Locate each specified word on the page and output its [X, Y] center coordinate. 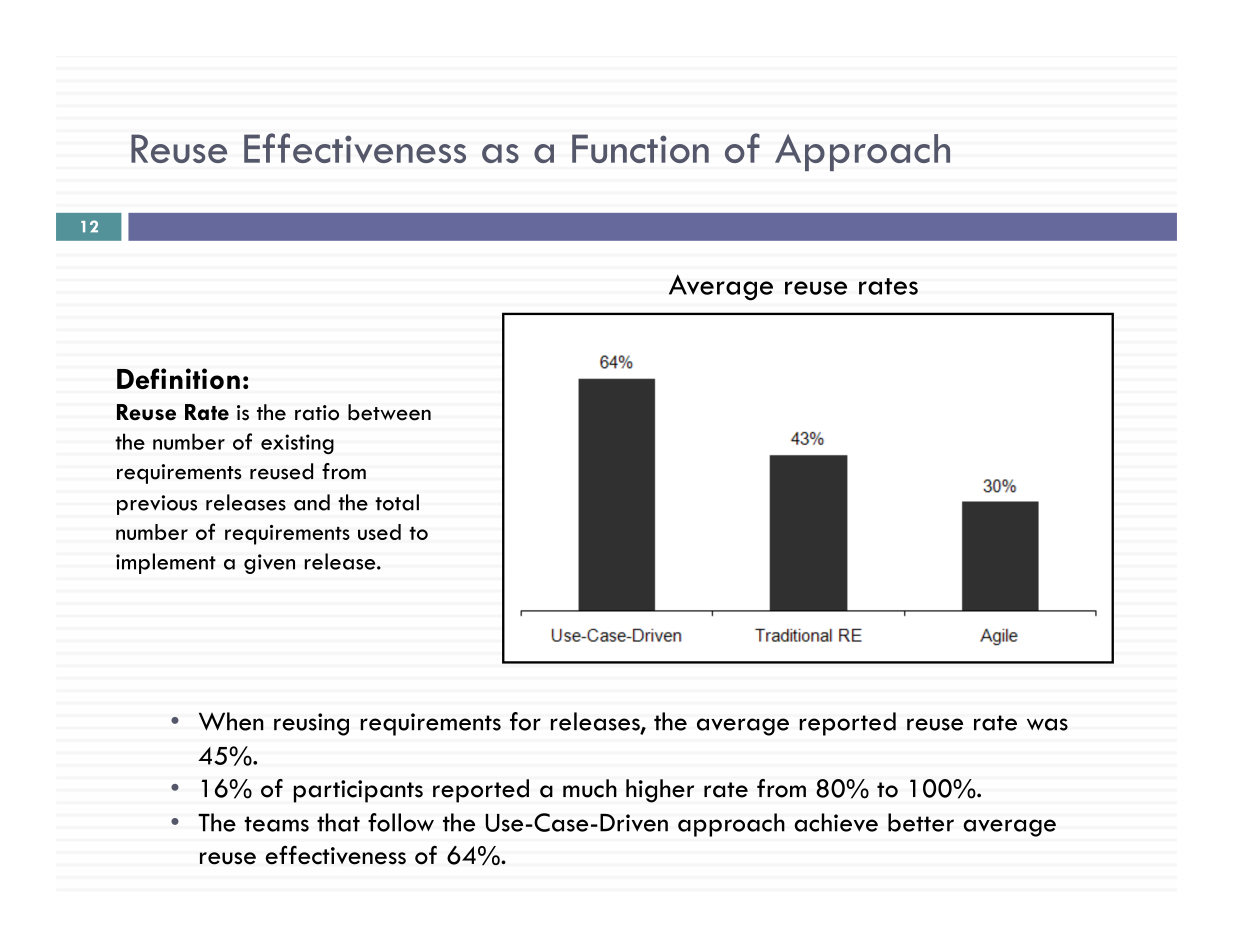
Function [640, 148]
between [389, 412]
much [590, 788]
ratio [317, 413]
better [921, 822]
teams [276, 824]
